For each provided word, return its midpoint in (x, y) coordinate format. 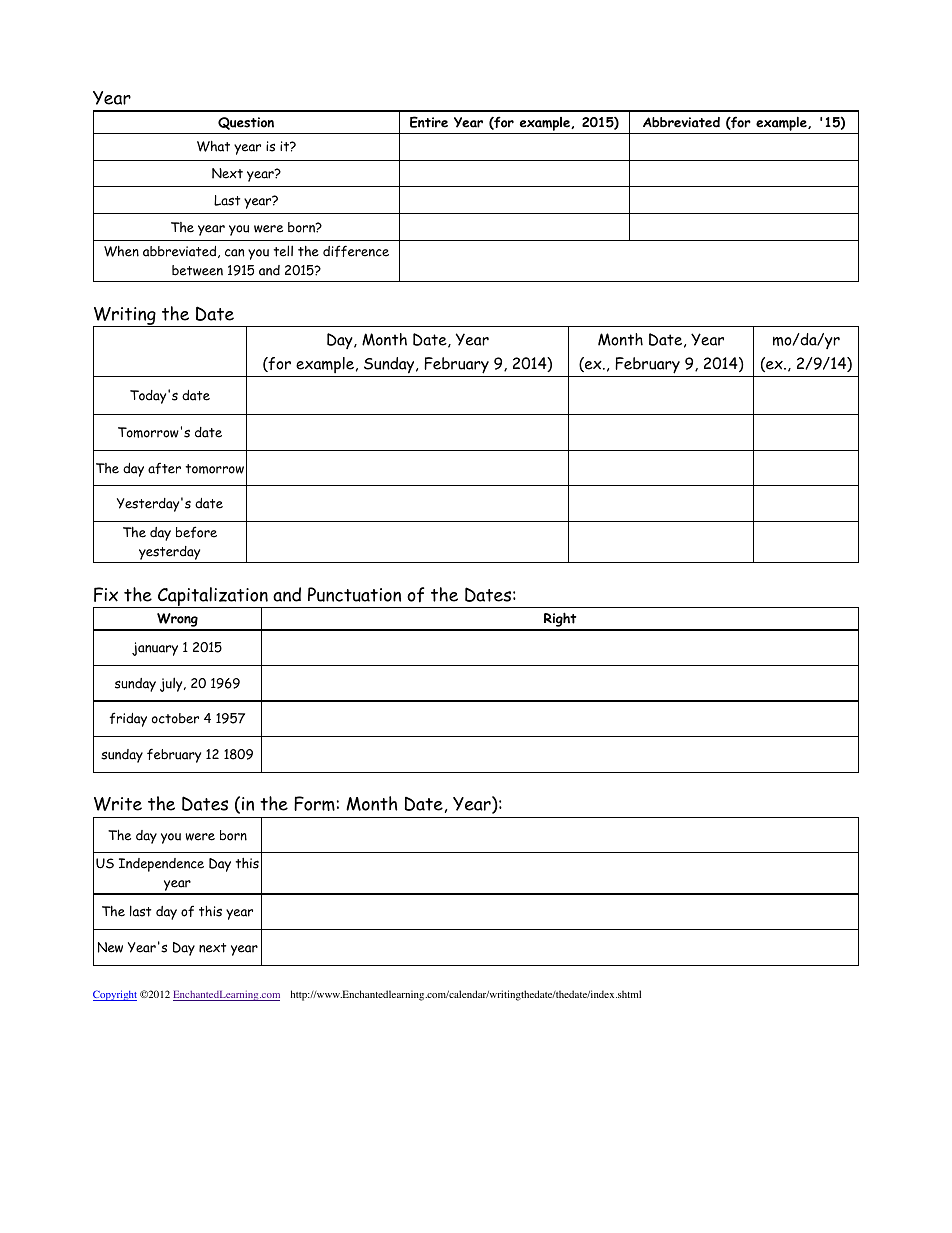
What (213, 146)
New (110, 947)
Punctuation (354, 594)
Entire (429, 122)
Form (314, 803)
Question (246, 123)
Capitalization (213, 598)
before (196, 532)
